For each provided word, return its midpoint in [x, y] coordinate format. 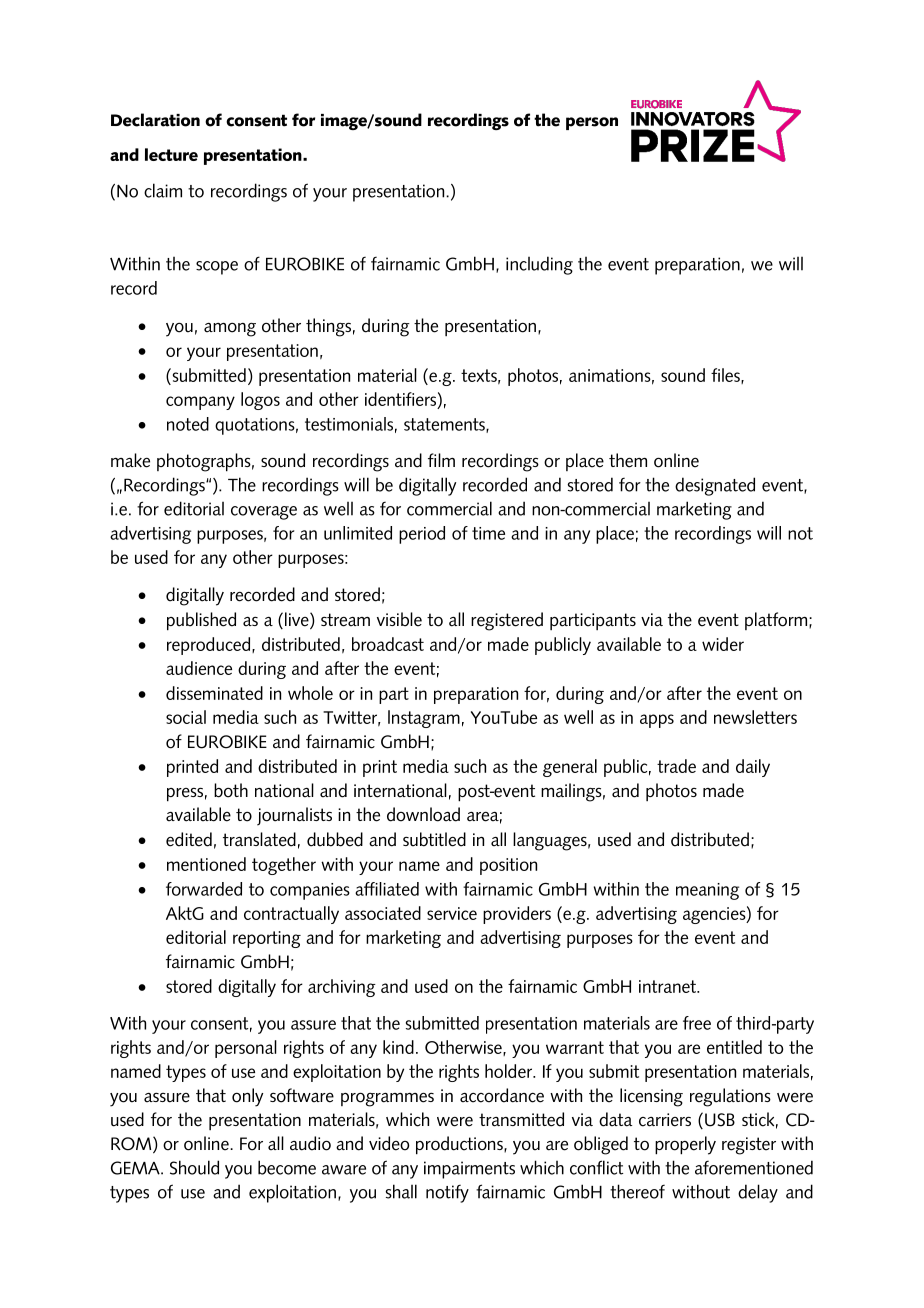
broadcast [388, 644]
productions [460, 1145]
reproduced [208, 646]
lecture [171, 154]
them [628, 460]
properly [685, 1145]
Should [194, 1167]
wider [723, 644]
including [539, 265]
